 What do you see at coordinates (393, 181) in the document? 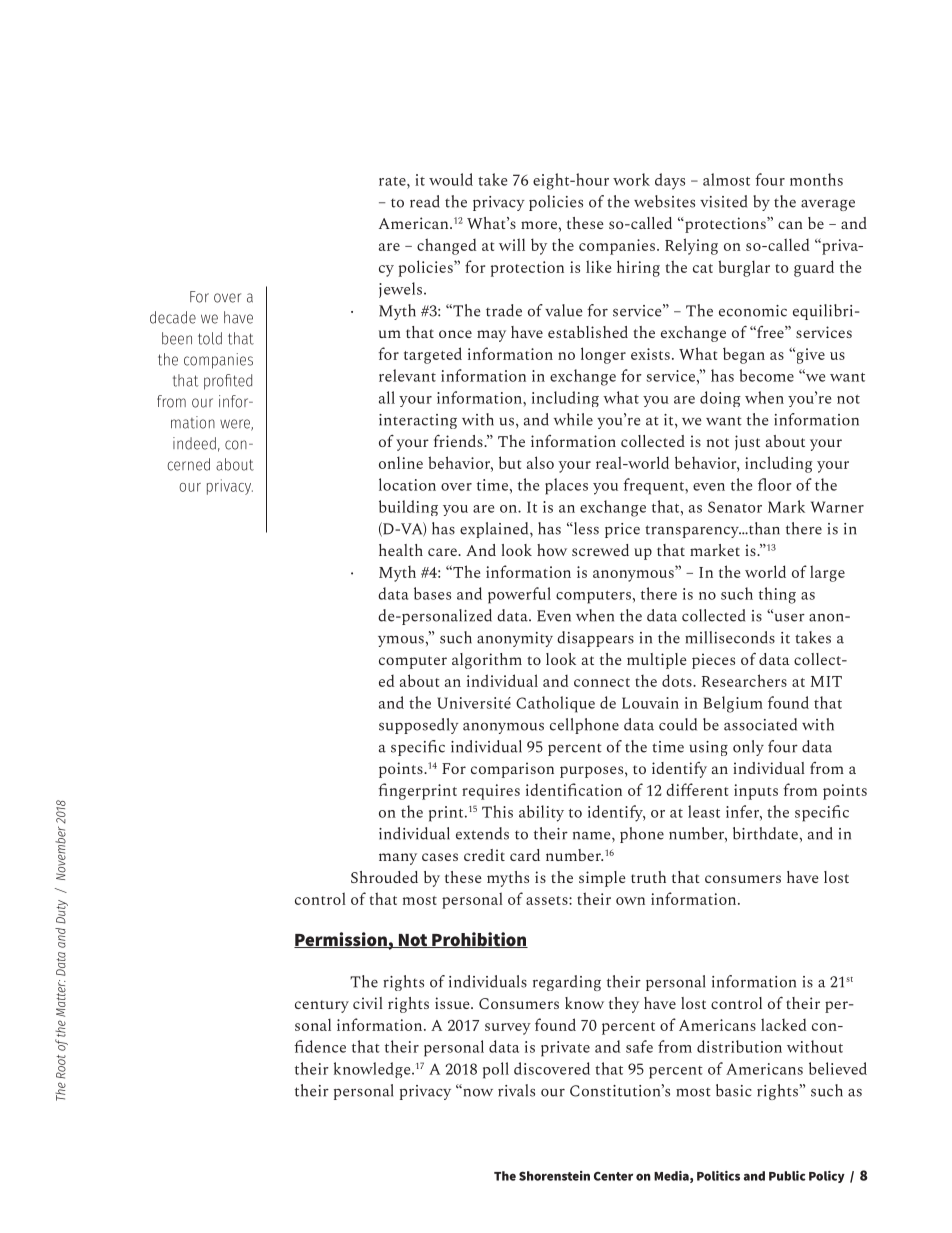
I see `rate` at bounding box center [393, 181].
